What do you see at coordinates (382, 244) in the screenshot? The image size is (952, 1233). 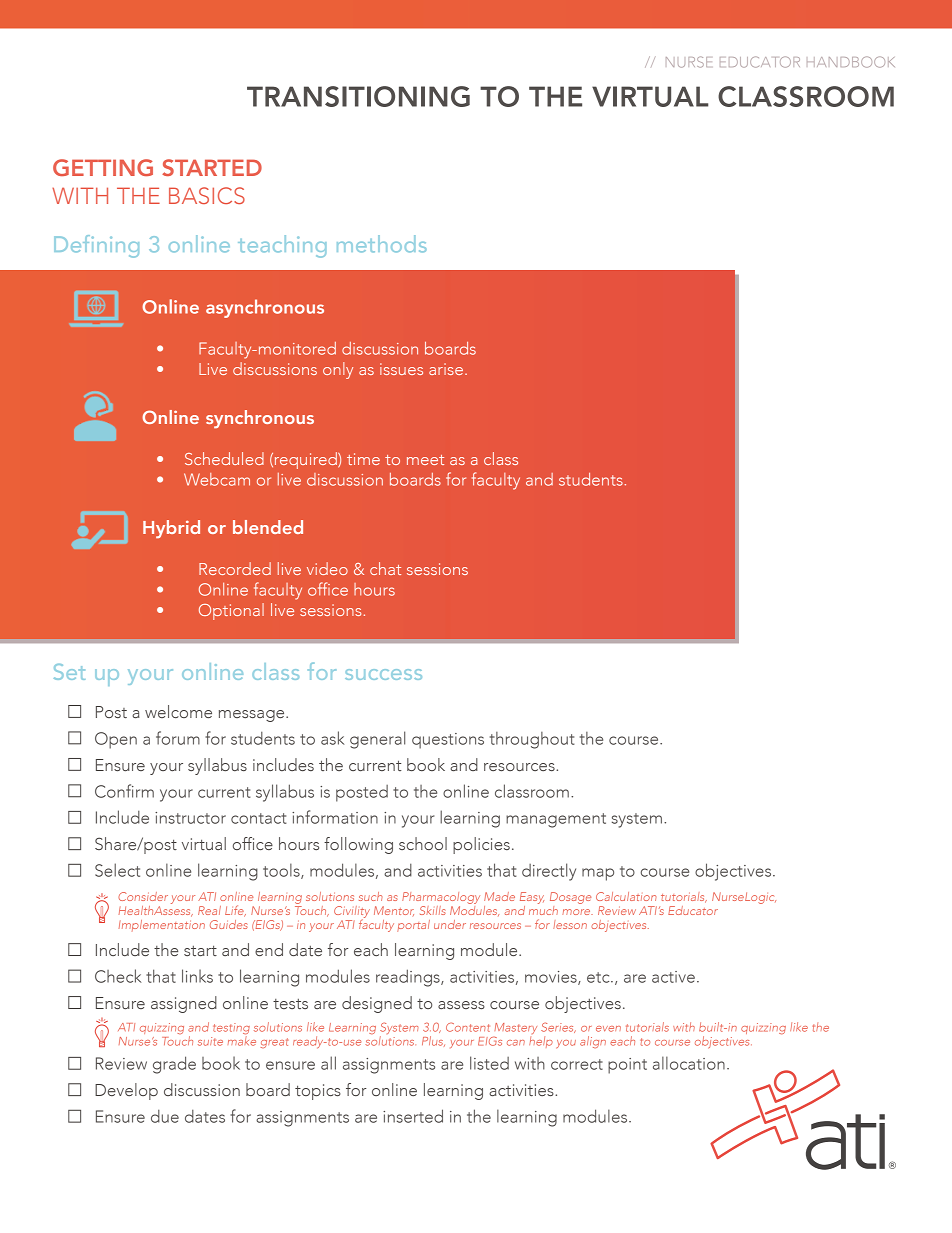 I see `methods` at bounding box center [382, 244].
